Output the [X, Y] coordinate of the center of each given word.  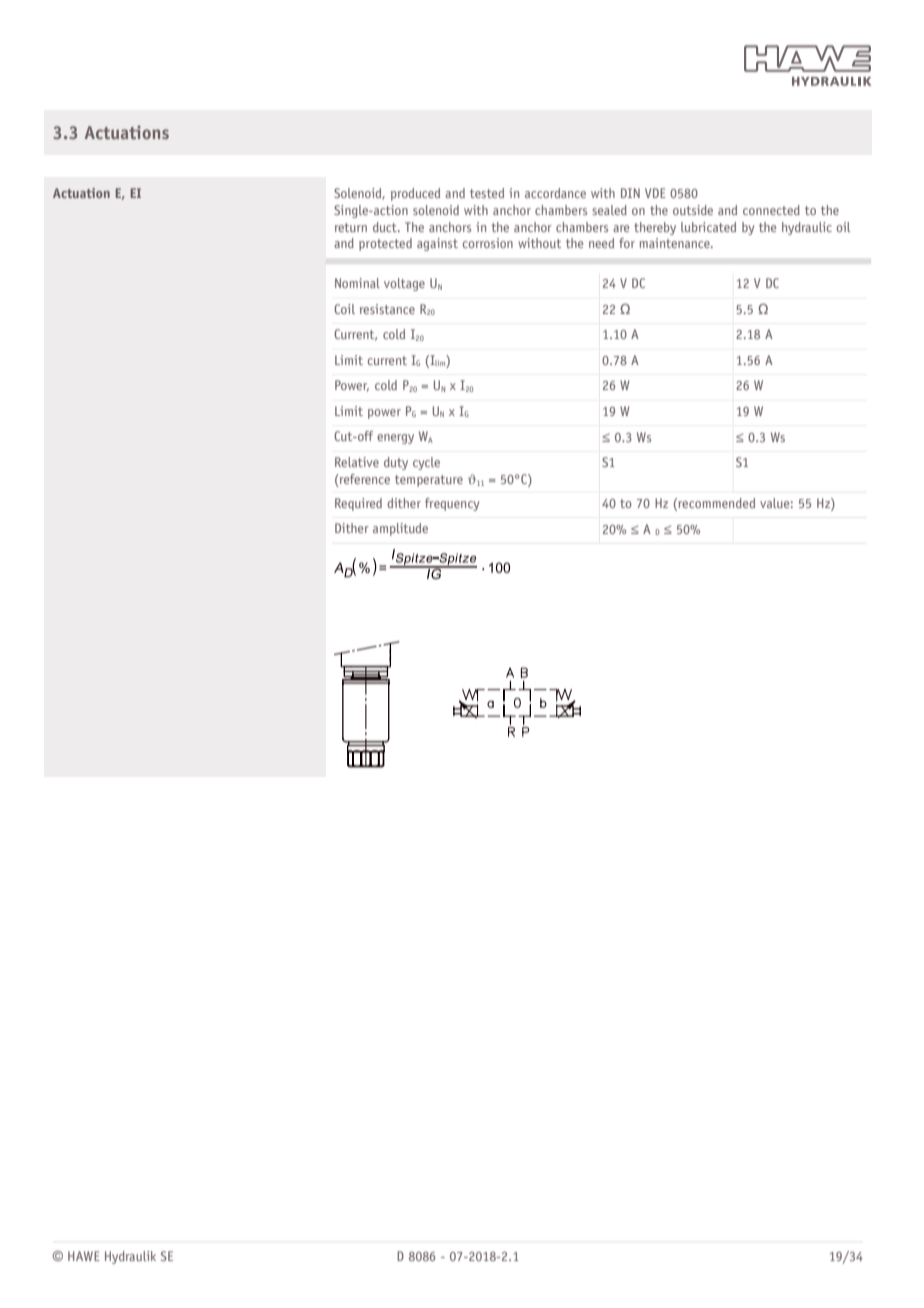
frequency [452, 504]
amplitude [400, 529]
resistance [387, 309]
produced [415, 194]
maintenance [676, 243]
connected [771, 210]
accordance [555, 193]
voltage [404, 284]
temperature [429, 481]
